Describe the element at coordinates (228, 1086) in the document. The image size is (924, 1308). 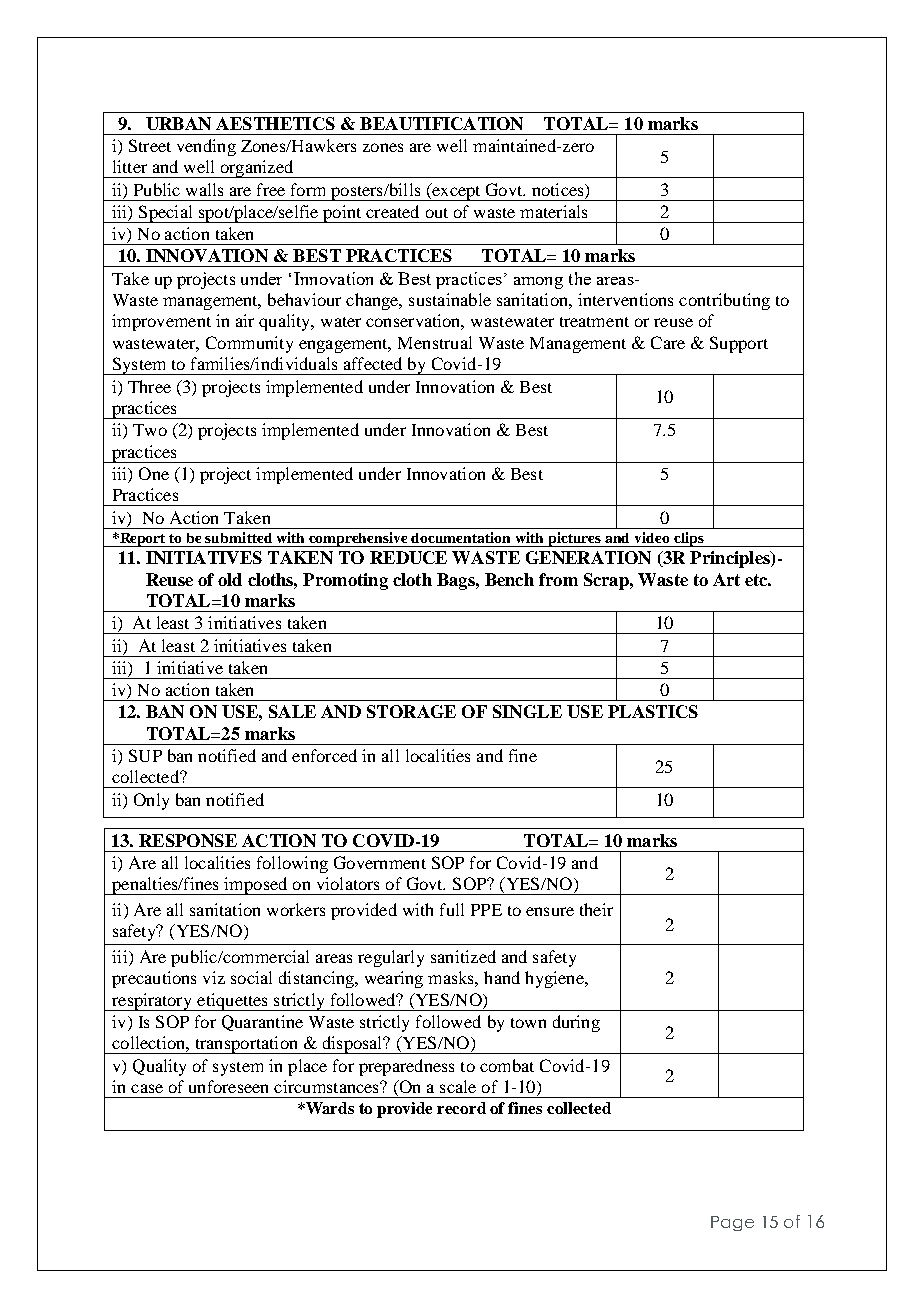
I see `unforeseen` at that location.
